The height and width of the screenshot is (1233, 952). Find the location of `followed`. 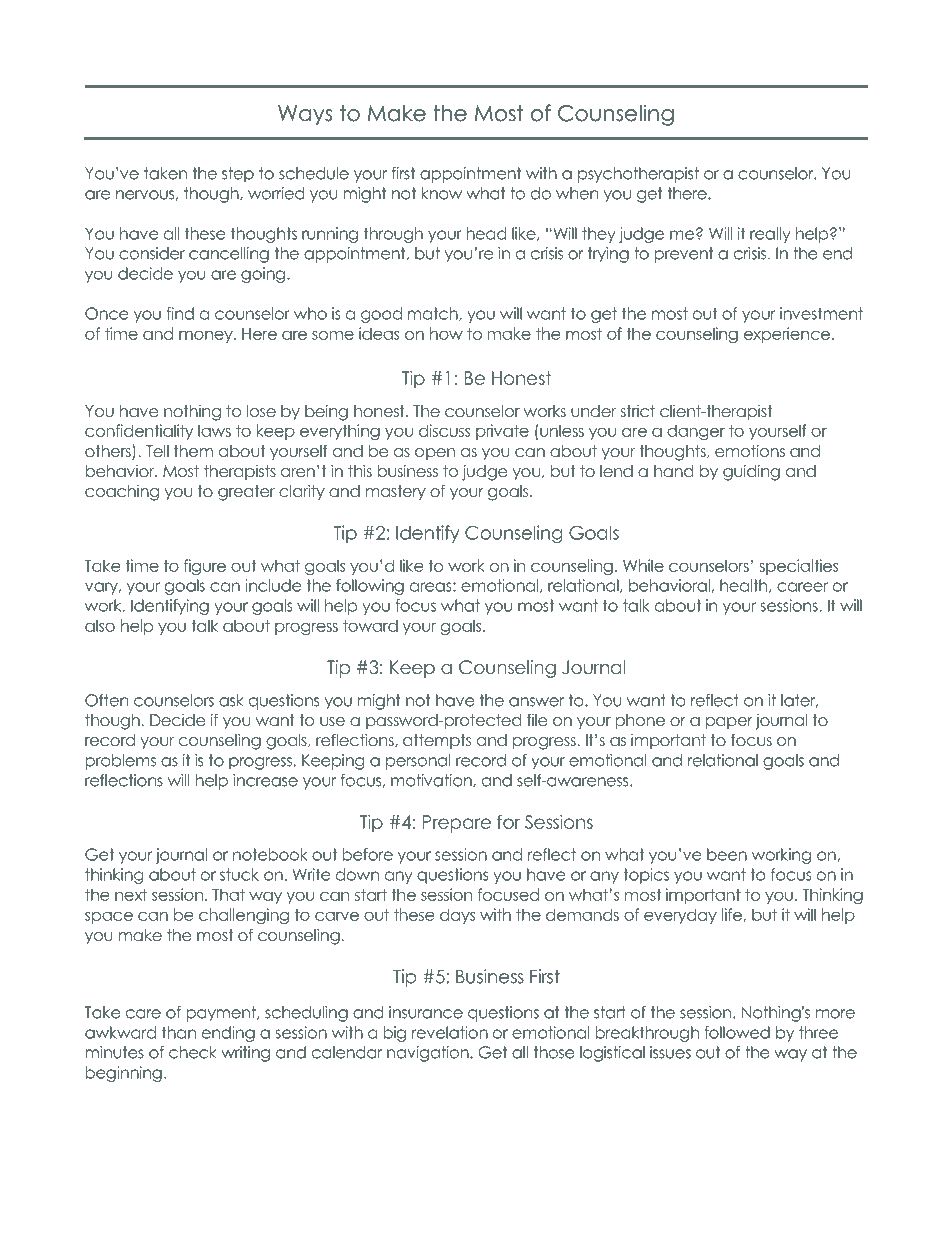

followed is located at coordinates (737, 1032).
